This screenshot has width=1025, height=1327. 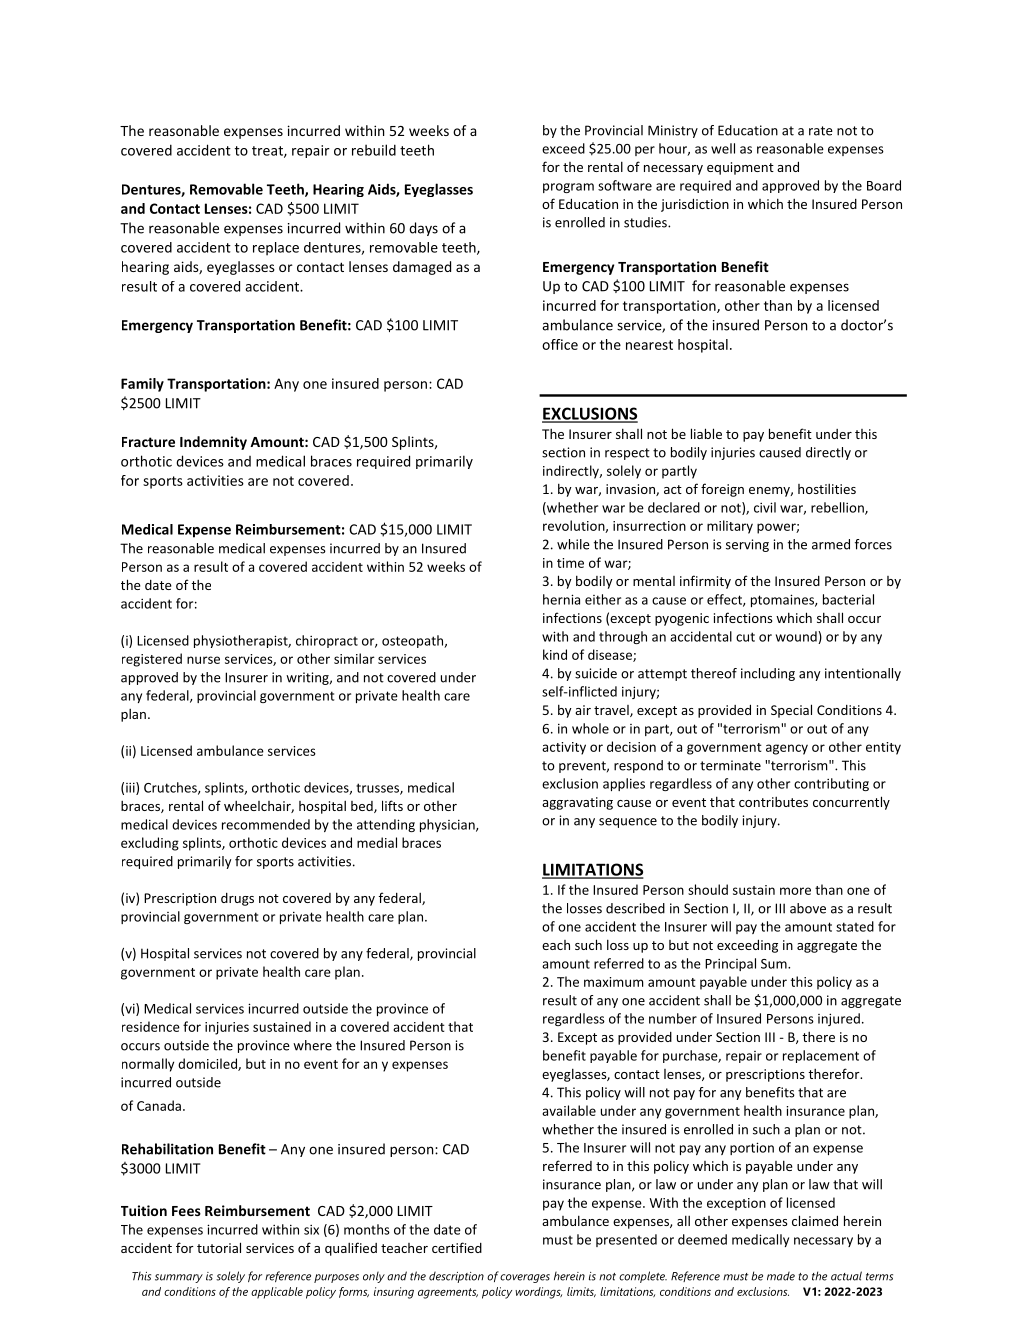 I want to click on armed, so click(x=831, y=544).
